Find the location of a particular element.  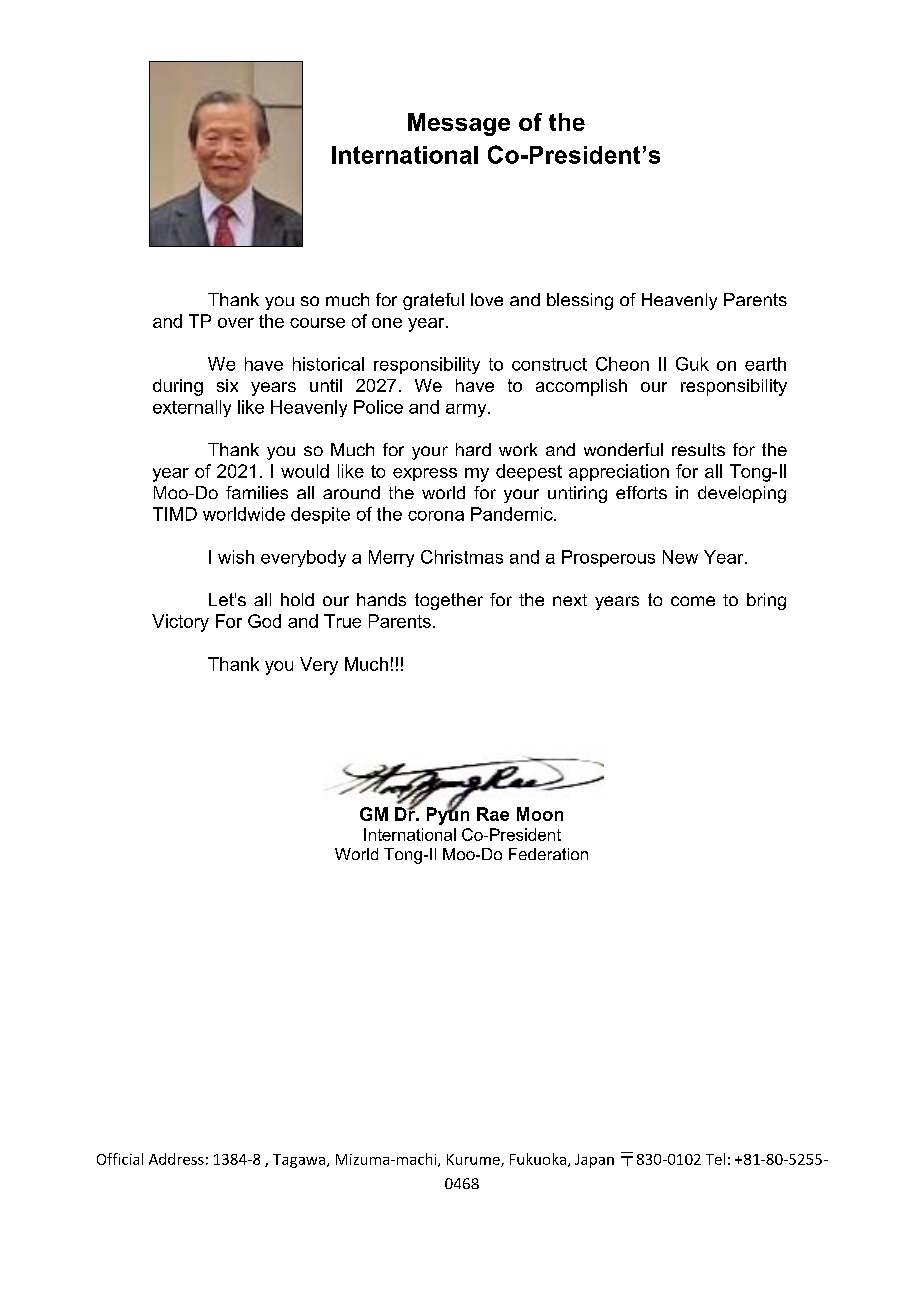

Federation is located at coordinates (548, 854).
